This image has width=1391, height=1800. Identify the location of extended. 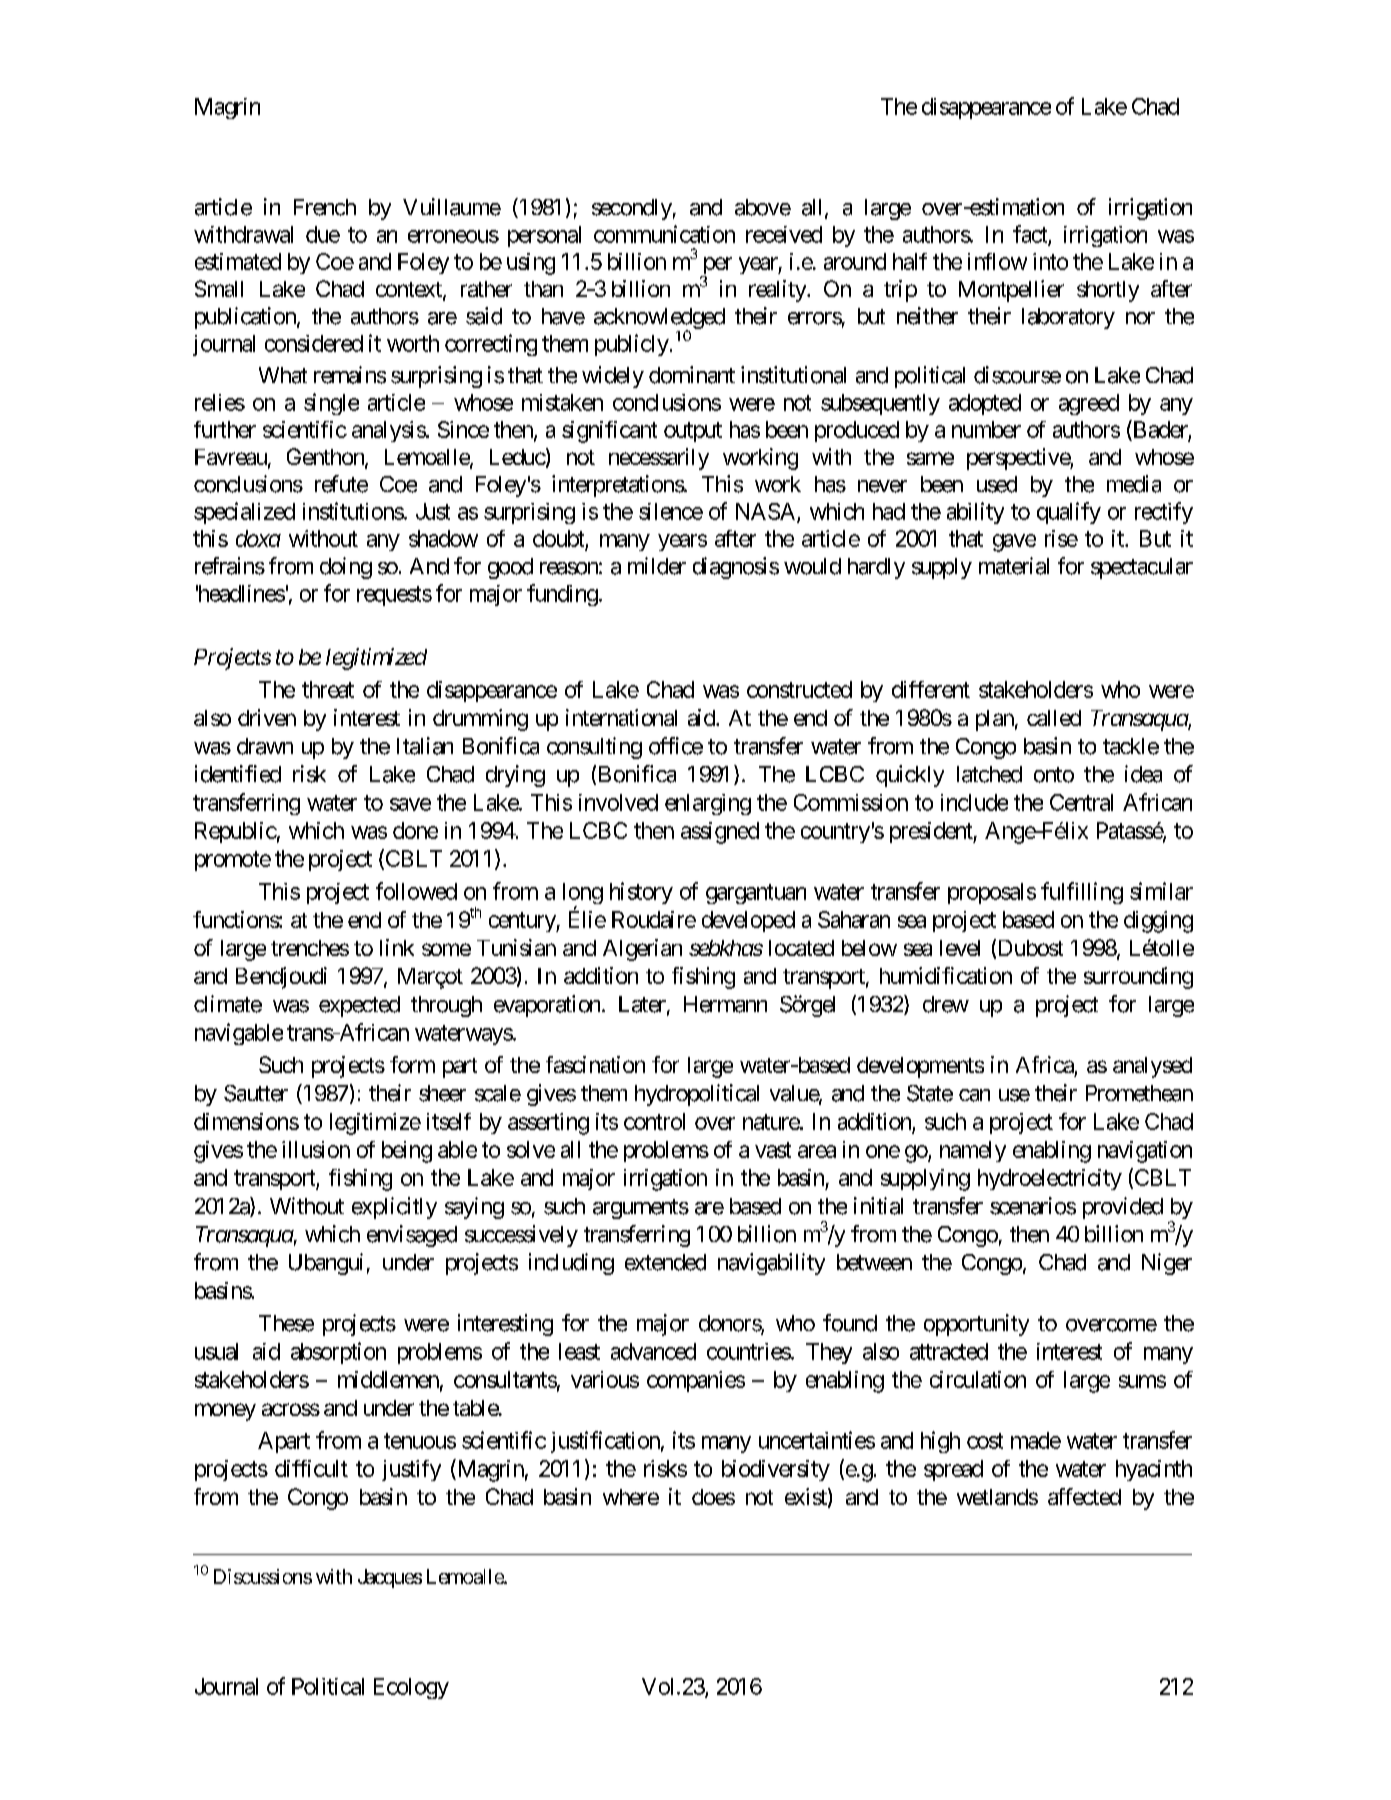
(665, 1262).
